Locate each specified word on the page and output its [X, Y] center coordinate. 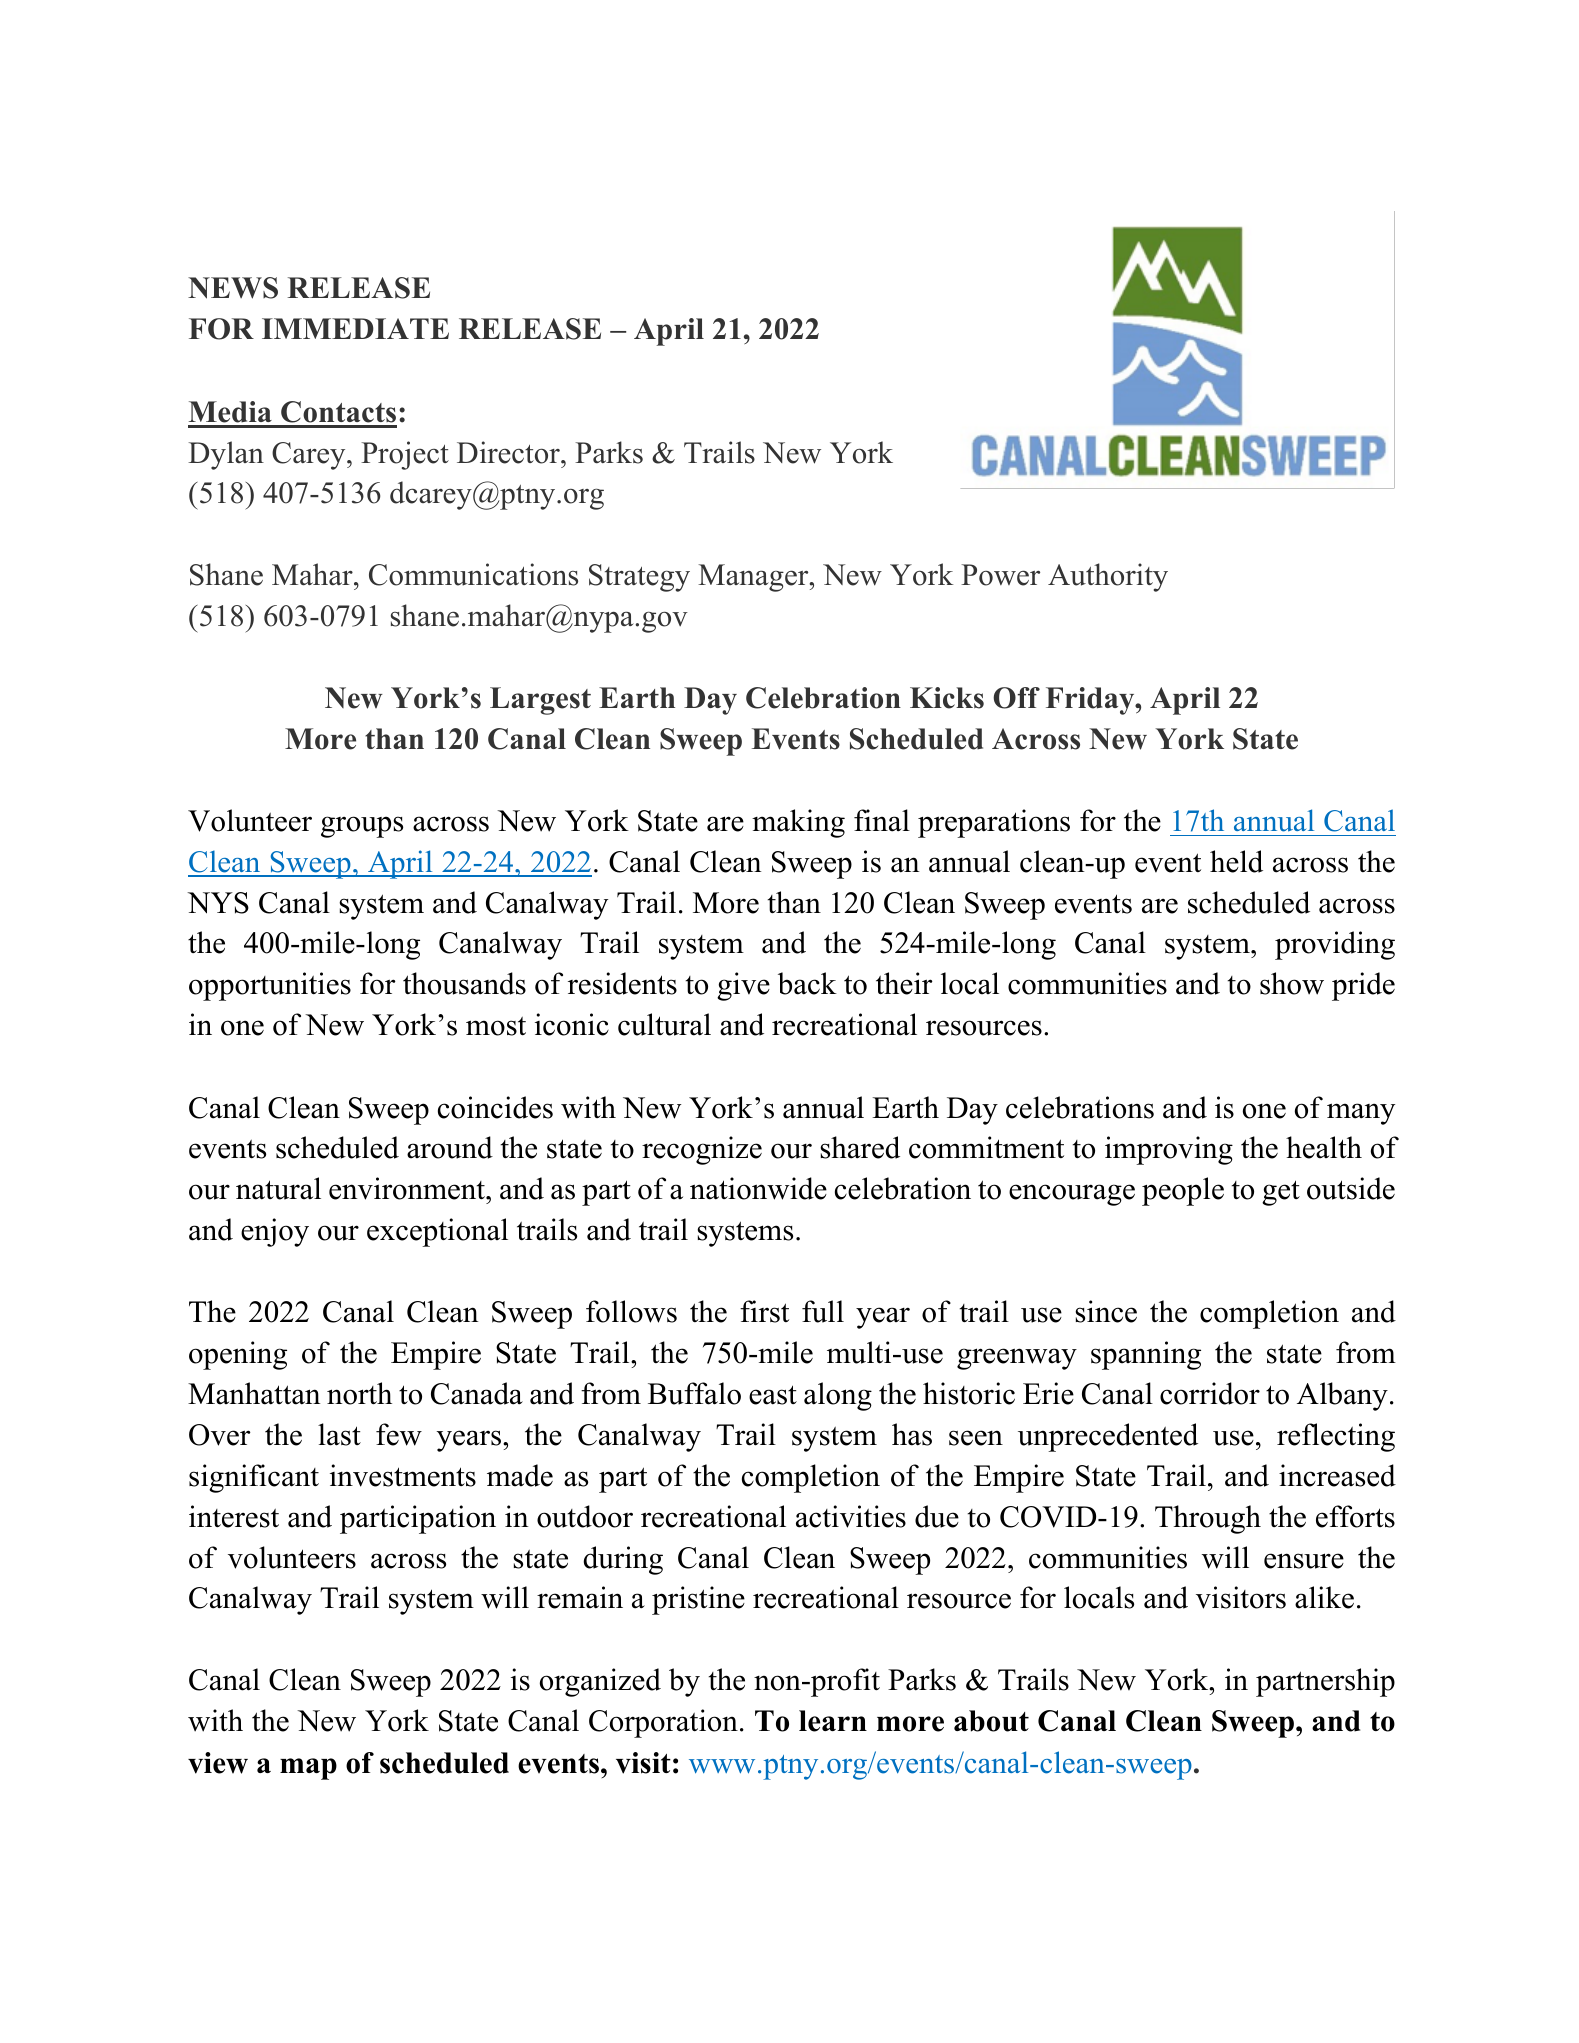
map [308, 1769]
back [807, 983]
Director [509, 452]
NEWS [233, 288]
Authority [1108, 577]
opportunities [270, 986]
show [1292, 983]
